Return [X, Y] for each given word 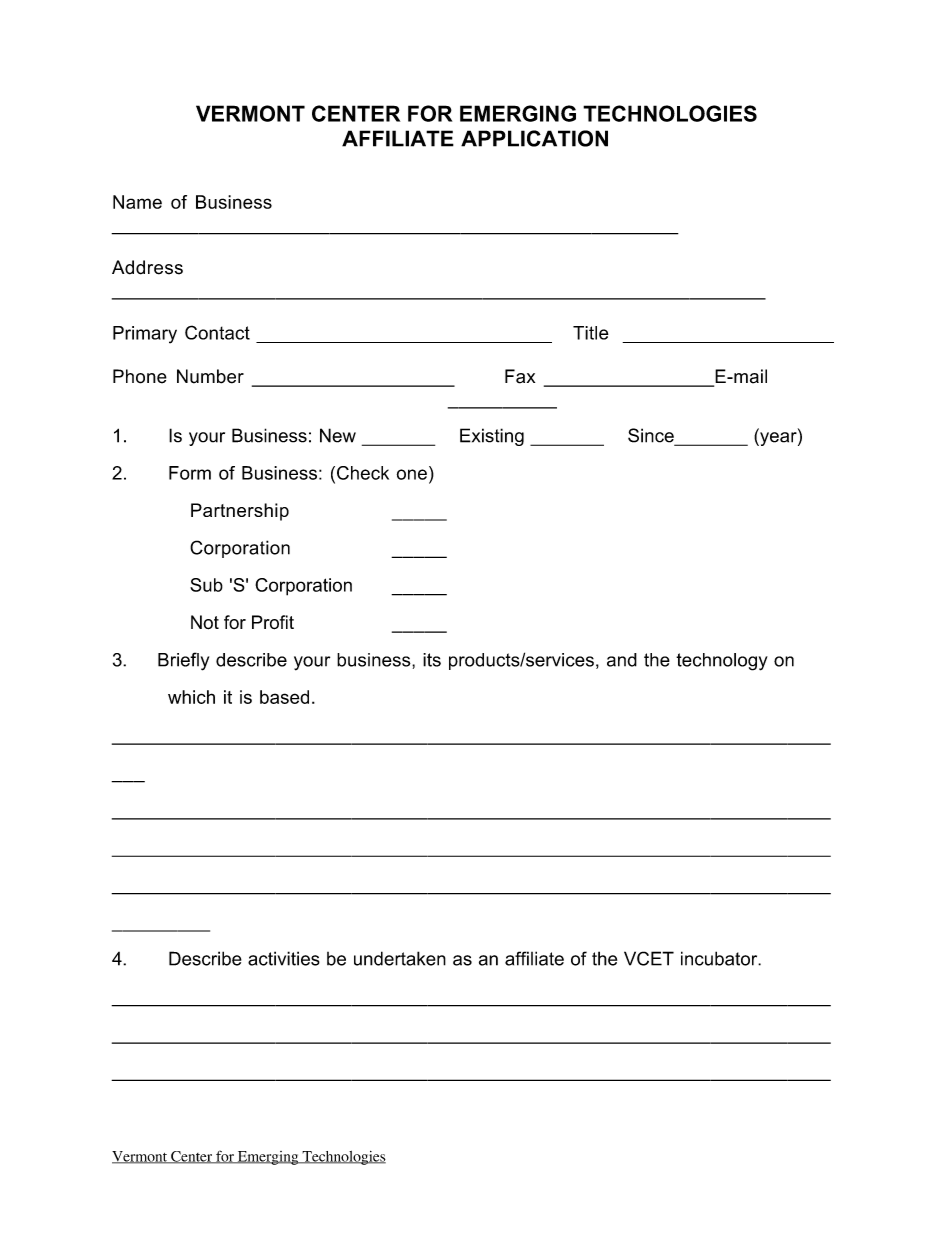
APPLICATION [534, 138]
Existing [492, 437]
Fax [520, 376]
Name [137, 202]
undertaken [400, 958]
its [432, 660]
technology [722, 662]
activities [284, 958]
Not [205, 622]
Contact [217, 332]
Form [190, 473]
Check [363, 473]
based [284, 697]
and [622, 660]
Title [591, 333]
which [191, 697]
